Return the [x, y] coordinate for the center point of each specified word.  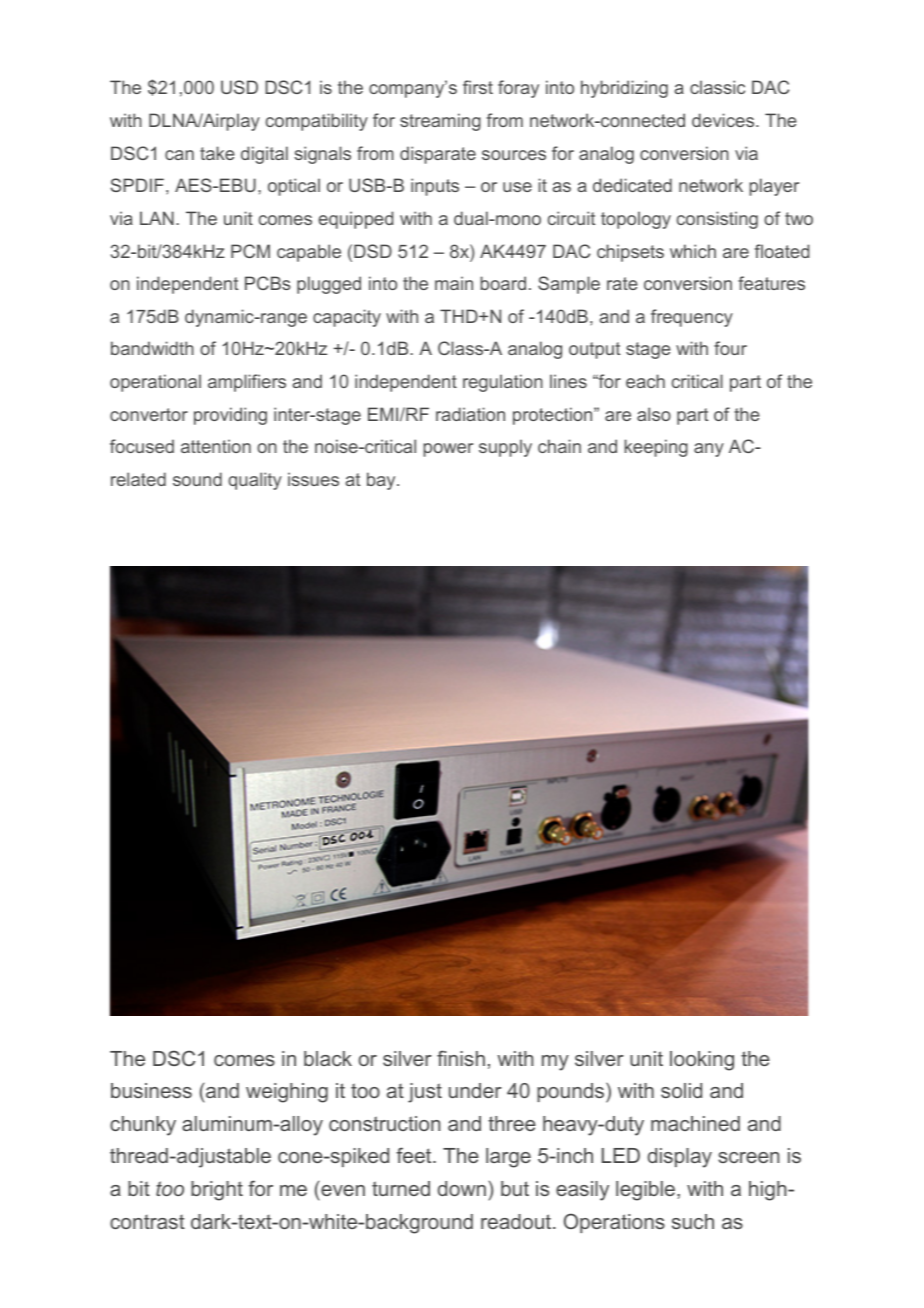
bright [217, 1191]
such [693, 1221]
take [217, 153]
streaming [440, 122]
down [462, 1188]
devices [724, 120]
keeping [656, 448]
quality [255, 481]
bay [382, 481]
